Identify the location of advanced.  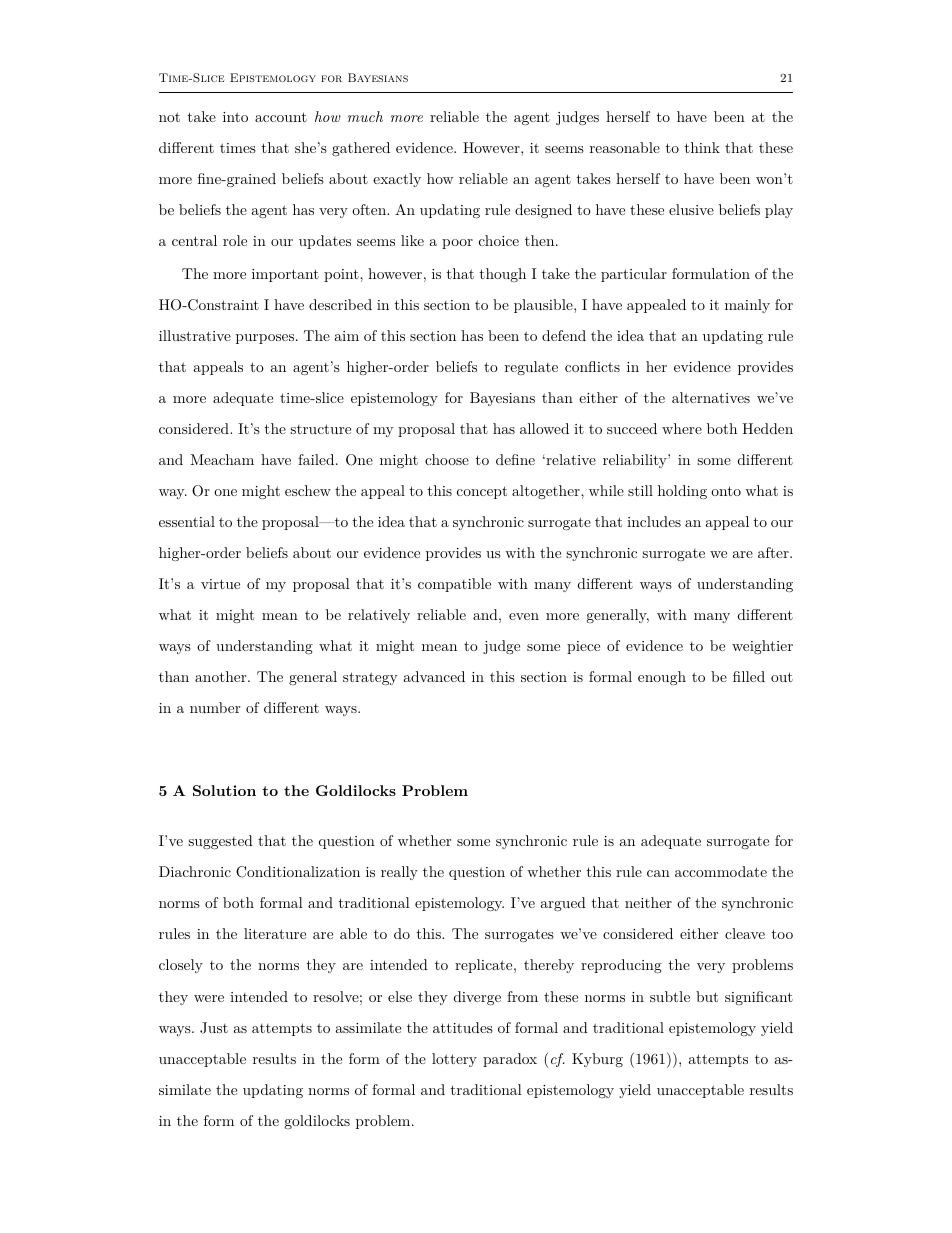
(434, 676).
